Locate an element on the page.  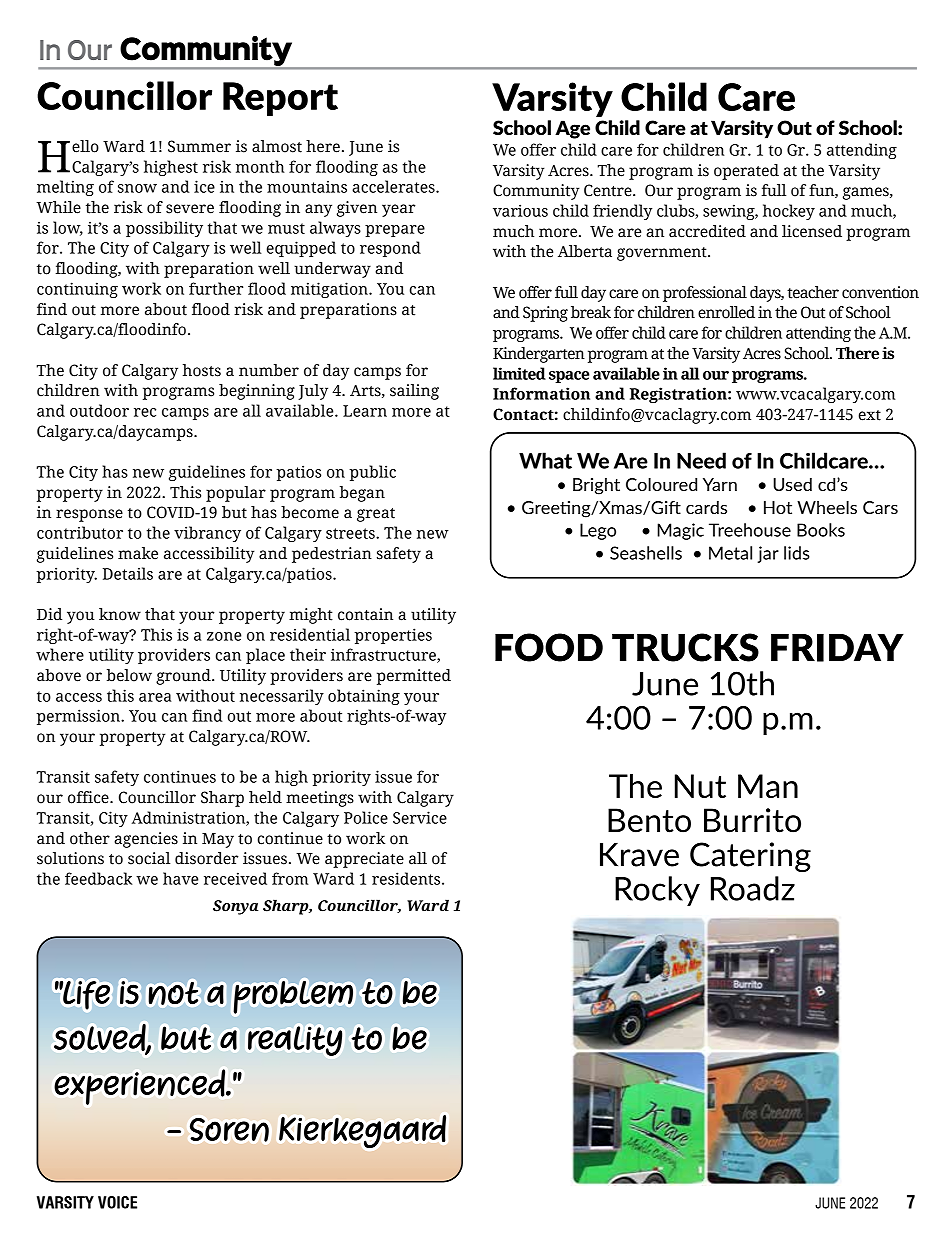
accelerates is located at coordinates (394, 186).
